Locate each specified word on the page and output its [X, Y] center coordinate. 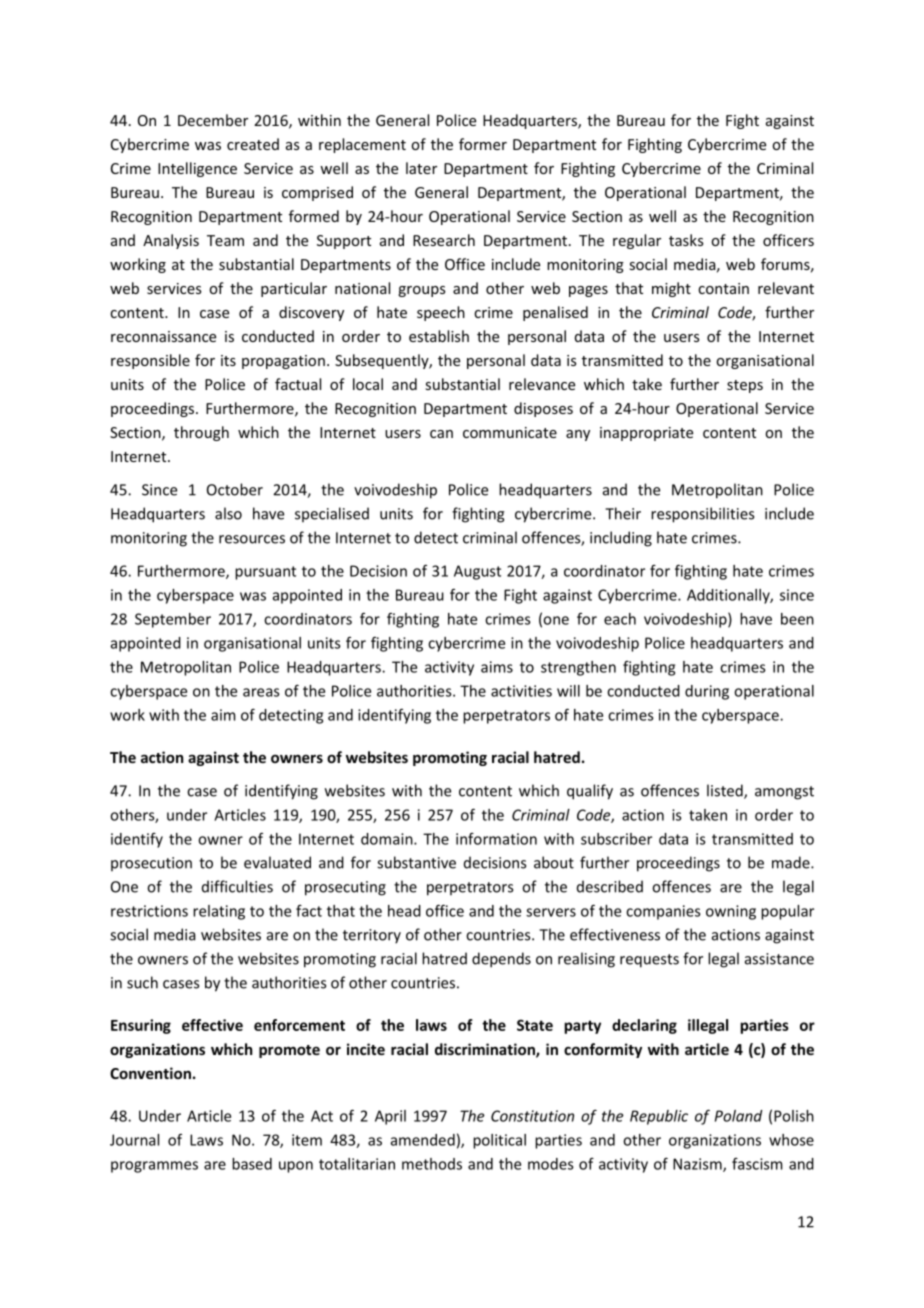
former [483, 144]
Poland [739, 1116]
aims [497, 667]
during [707, 692]
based [252, 1164]
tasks [686, 240]
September [173, 620]
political [499, 1141]
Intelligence [197, 169]
